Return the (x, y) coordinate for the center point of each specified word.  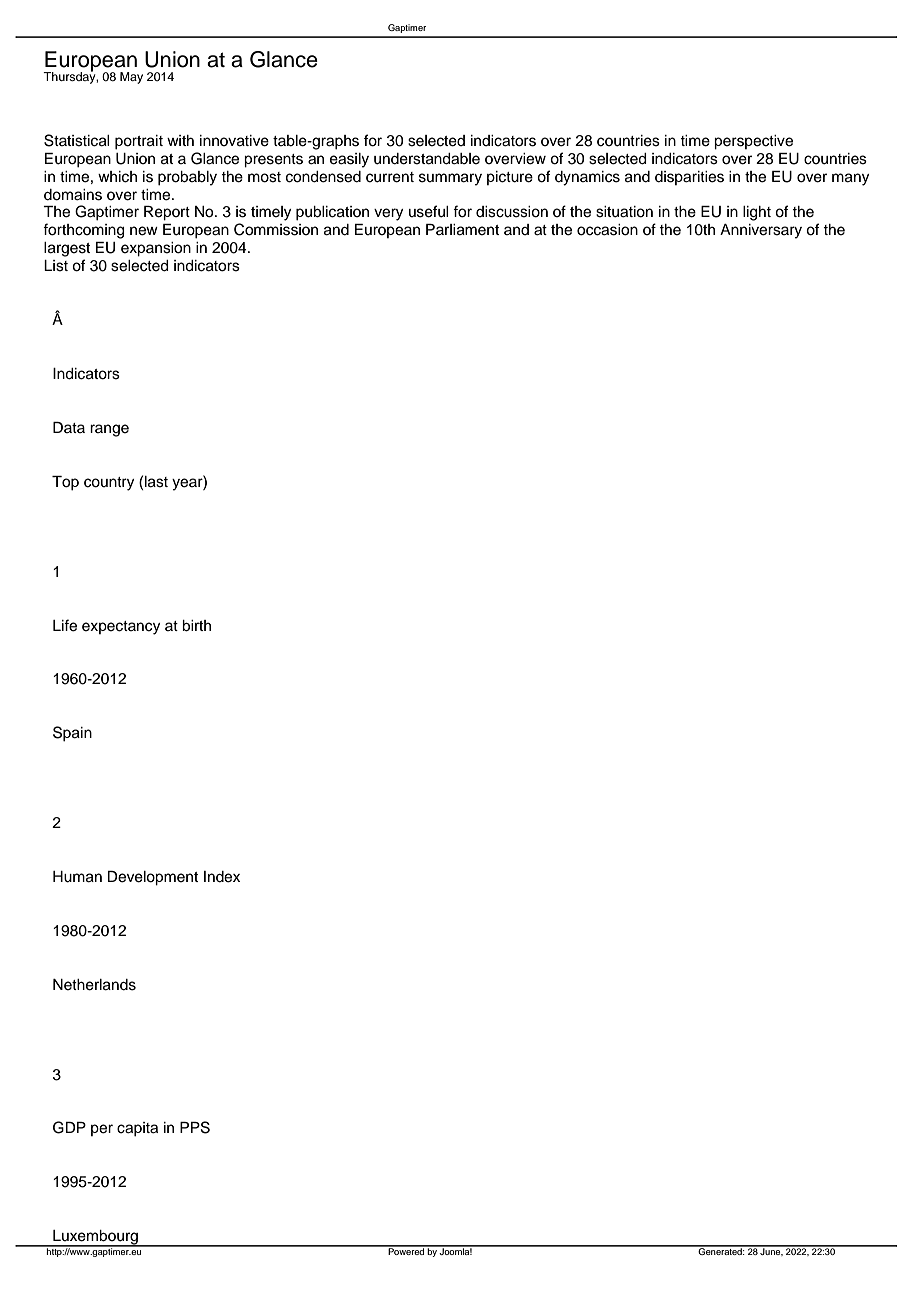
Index (222, 877)
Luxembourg (95, 1238)
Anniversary (761, 231)
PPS (195, 1127)
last (156, 482)
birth (196, 626)
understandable (427, 159)
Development (153, 878)
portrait (139, 142)
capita (137, 1129)
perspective (753, 142)
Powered (406, 1250)
